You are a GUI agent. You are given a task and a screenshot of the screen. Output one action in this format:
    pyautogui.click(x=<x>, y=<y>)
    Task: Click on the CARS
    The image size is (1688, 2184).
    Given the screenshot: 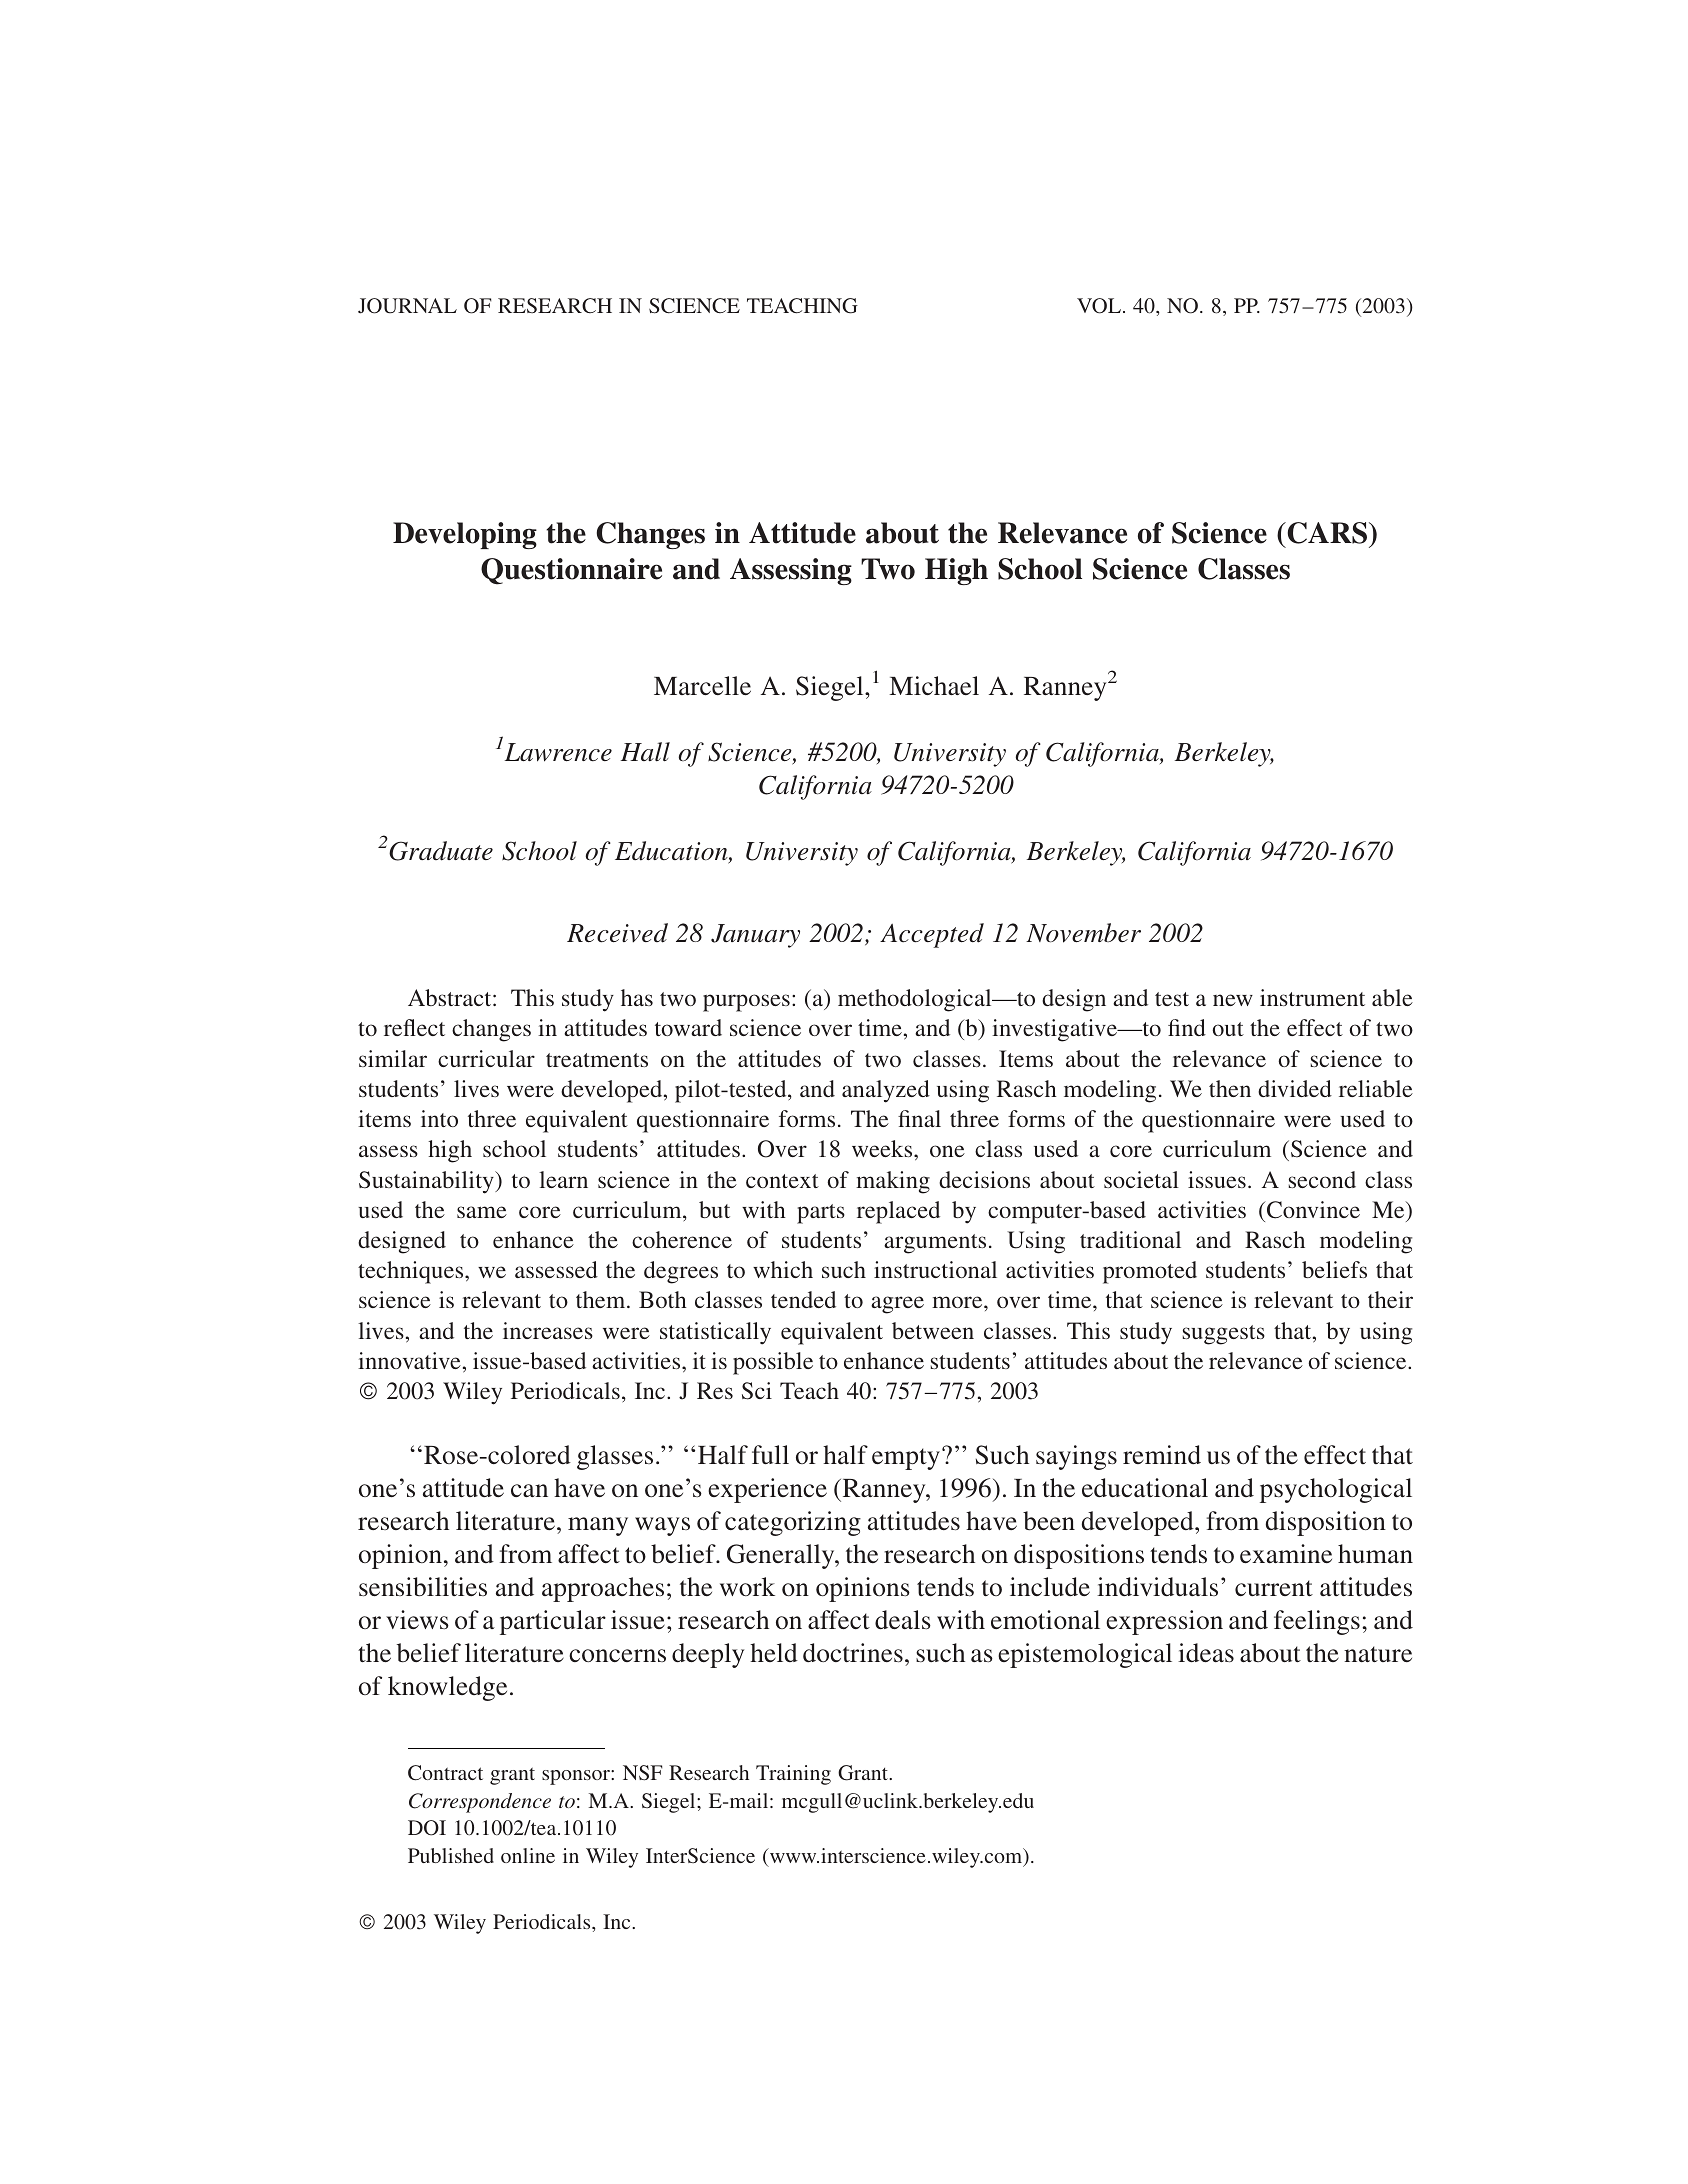 What is the action you would take?
    pyautogui.click(x=1327, y=534)
